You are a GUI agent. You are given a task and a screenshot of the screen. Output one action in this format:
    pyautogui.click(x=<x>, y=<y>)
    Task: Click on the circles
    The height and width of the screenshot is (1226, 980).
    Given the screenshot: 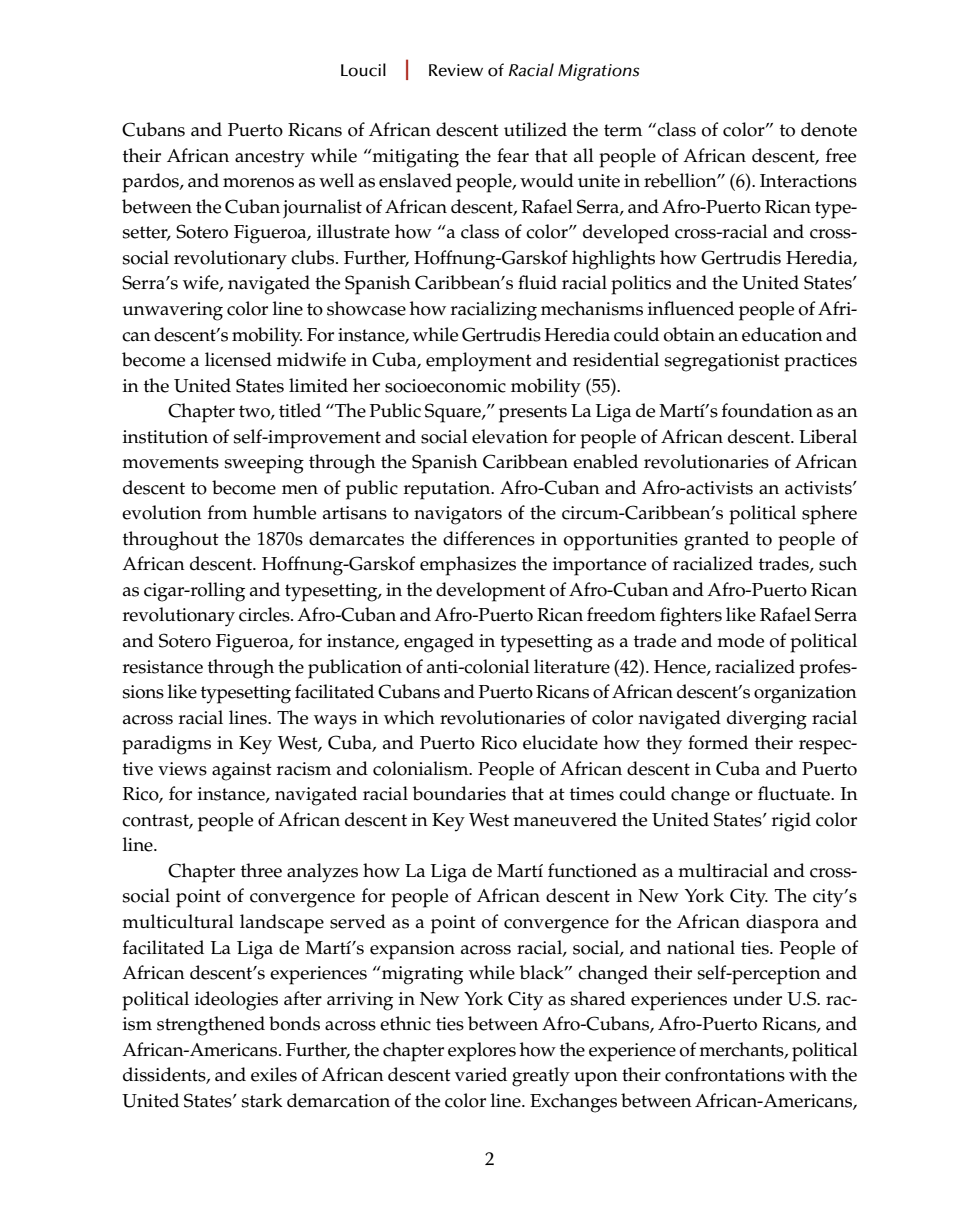 What is the action you would take?
    pyautogui.click(x=265, y=614)
